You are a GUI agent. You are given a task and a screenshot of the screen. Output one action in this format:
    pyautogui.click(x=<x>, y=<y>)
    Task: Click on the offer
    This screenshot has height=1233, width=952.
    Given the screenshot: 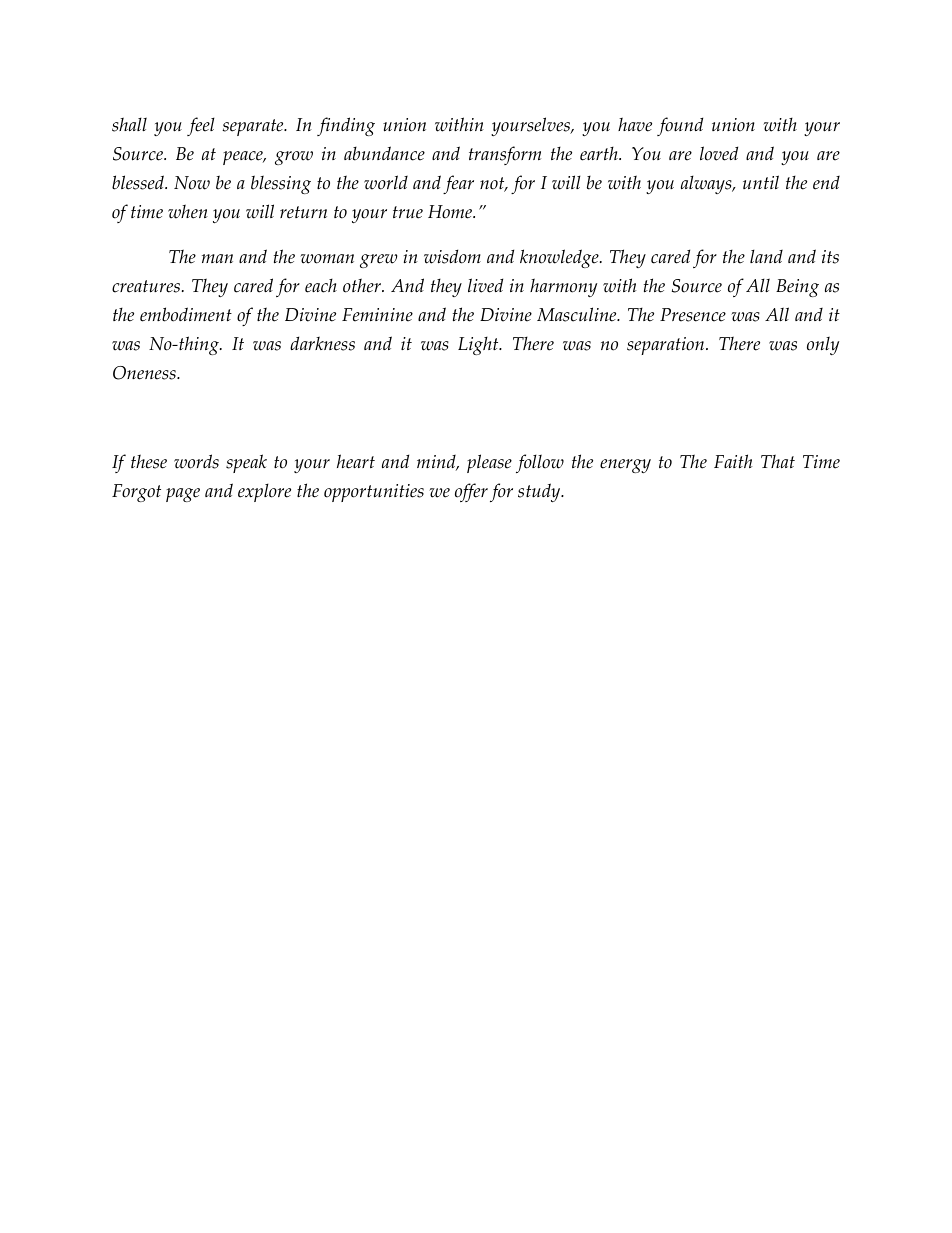 What is the action you would take?
    pyautogui.click(x=471, y=492)
